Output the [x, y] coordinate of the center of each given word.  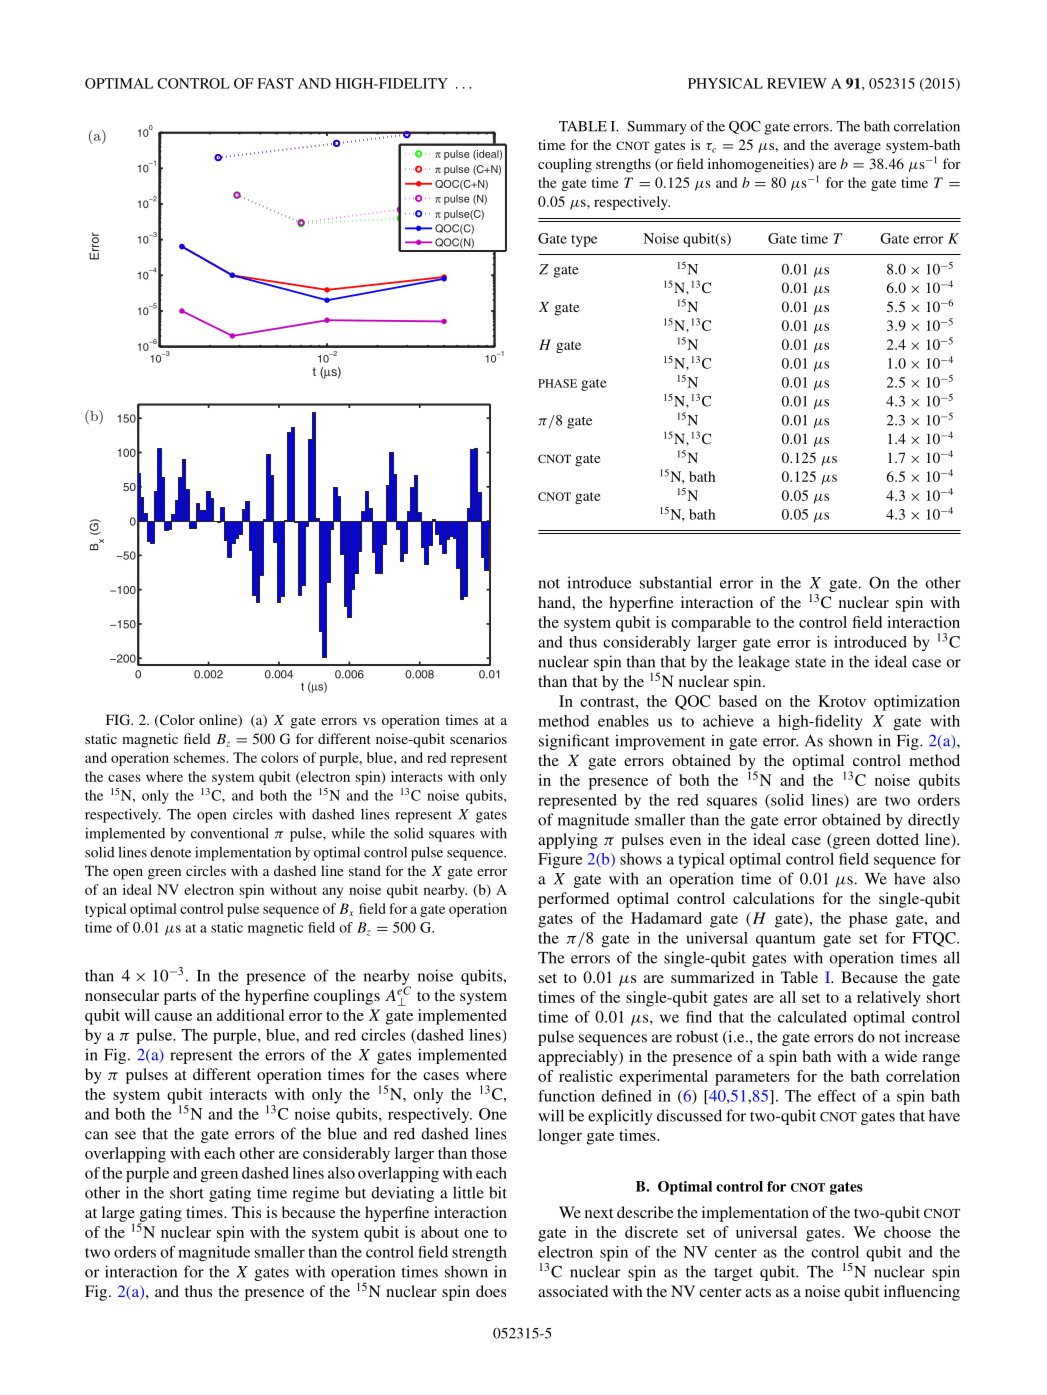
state [810, 662]
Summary [657, 128]
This [246, 1212]
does [491, 1291]
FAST [275, 83]
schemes [200, 757]
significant [574, 742]
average [857, 148]
